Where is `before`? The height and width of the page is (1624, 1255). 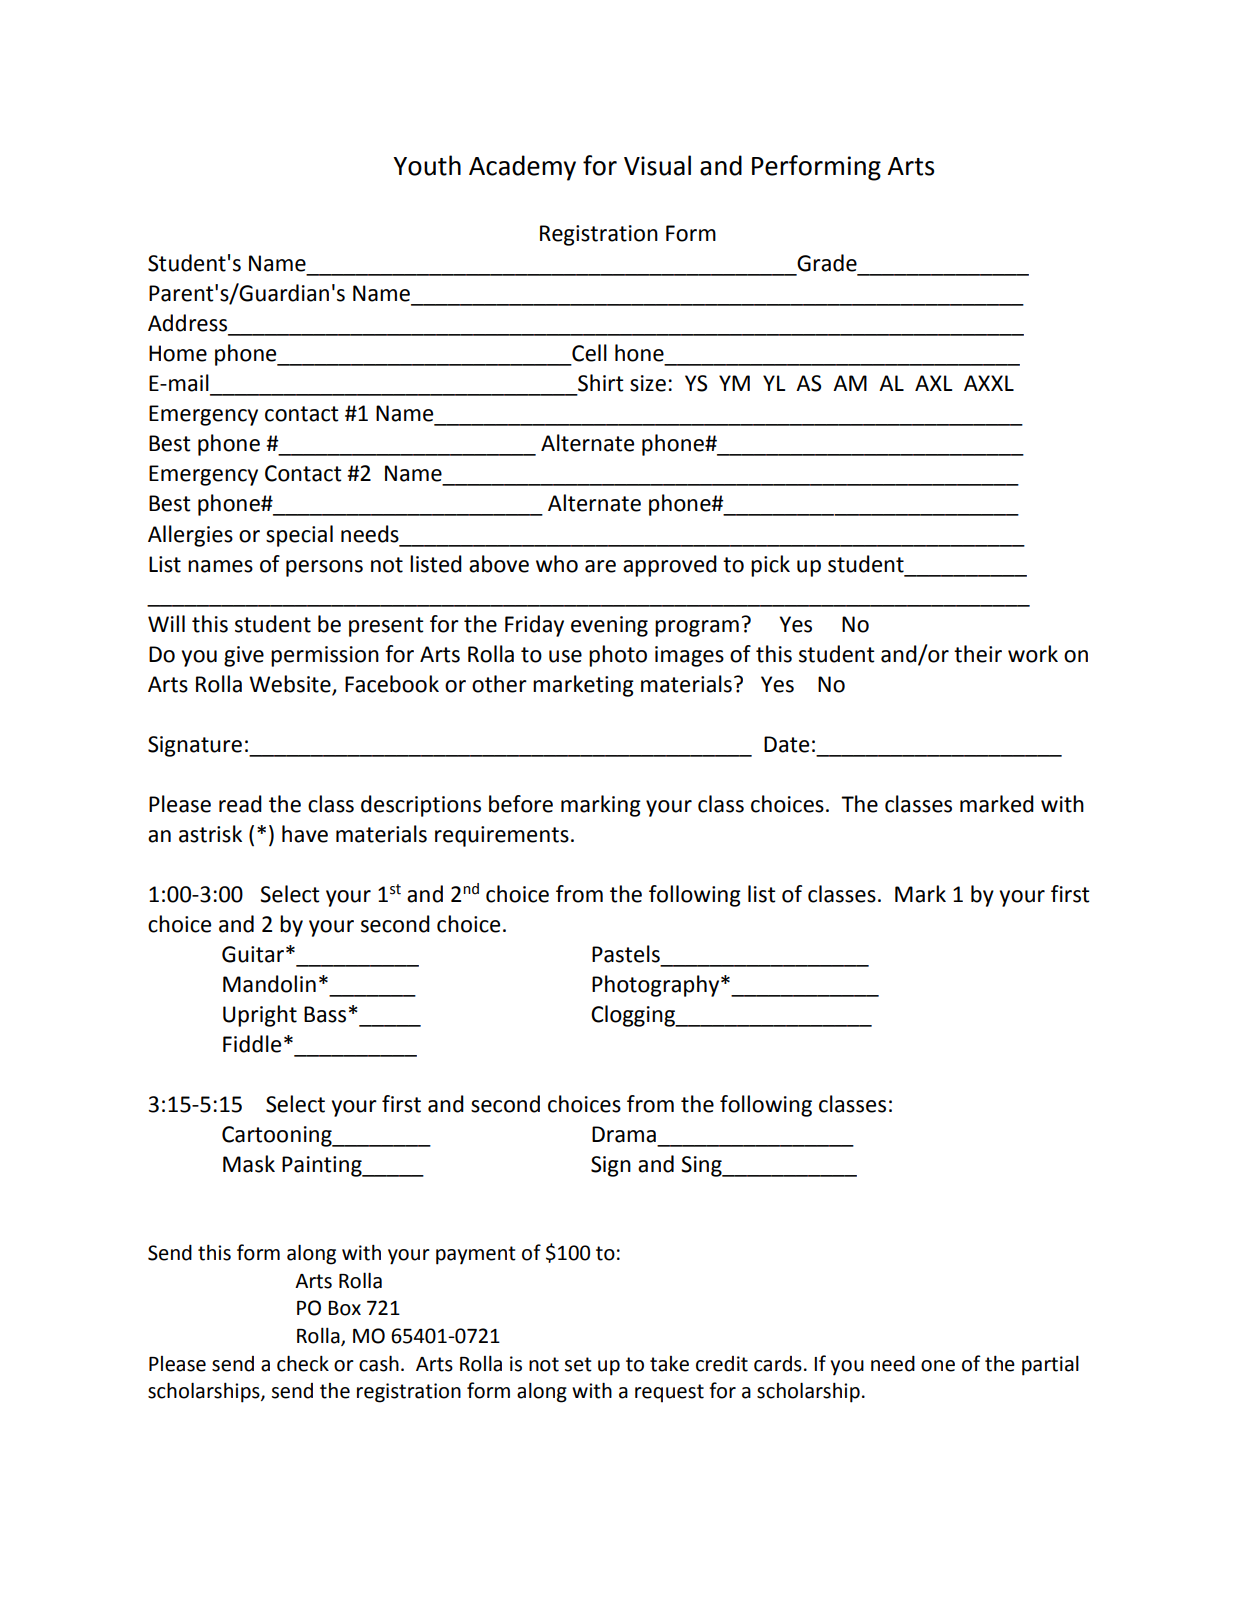 before is located at coordinates (521, 804).
